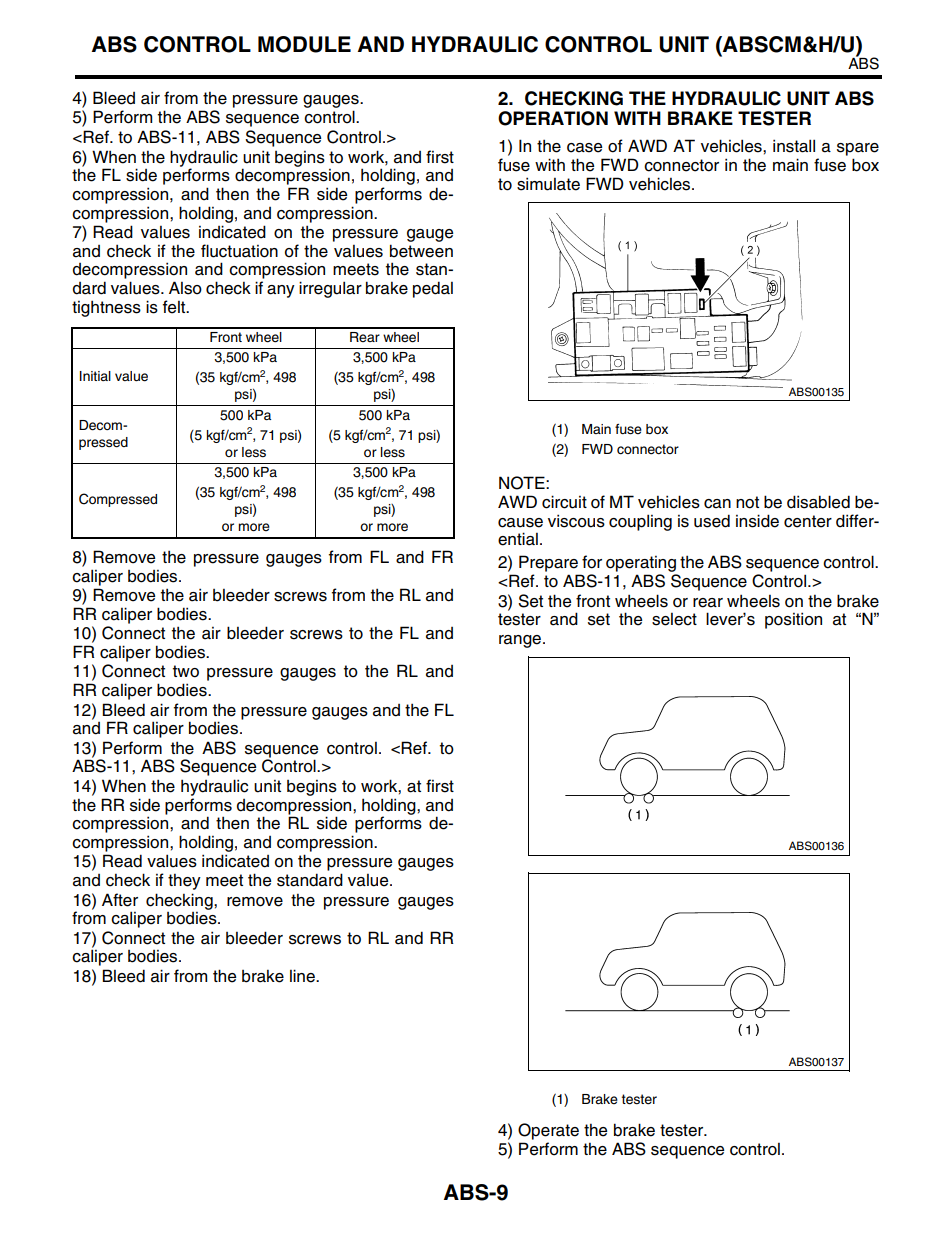 This screenshot has height=1233, width=952. I want to click on line, so click(303, 976).
